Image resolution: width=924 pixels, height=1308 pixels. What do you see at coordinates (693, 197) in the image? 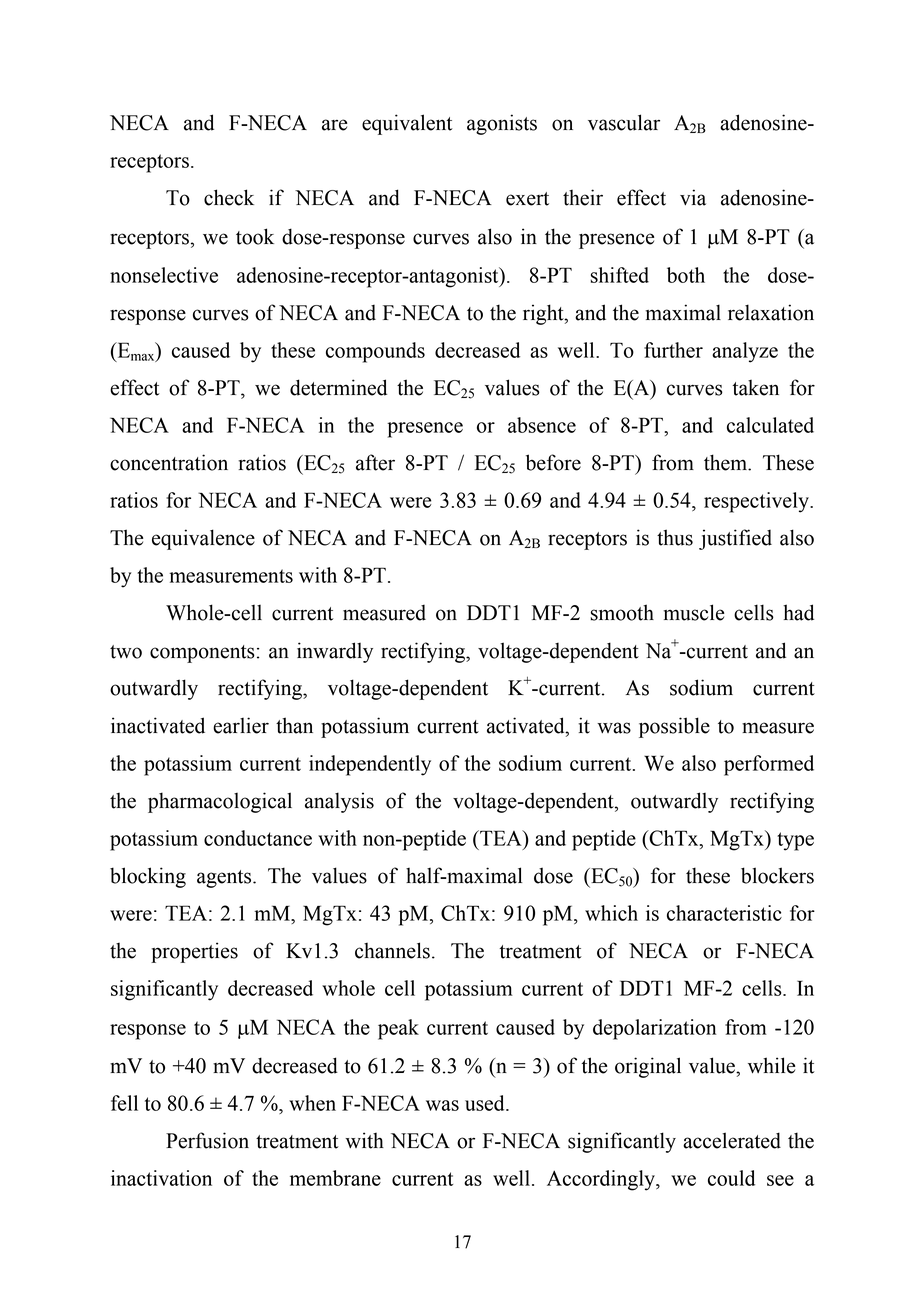
I see `via` at bounding box center [693, 197].
